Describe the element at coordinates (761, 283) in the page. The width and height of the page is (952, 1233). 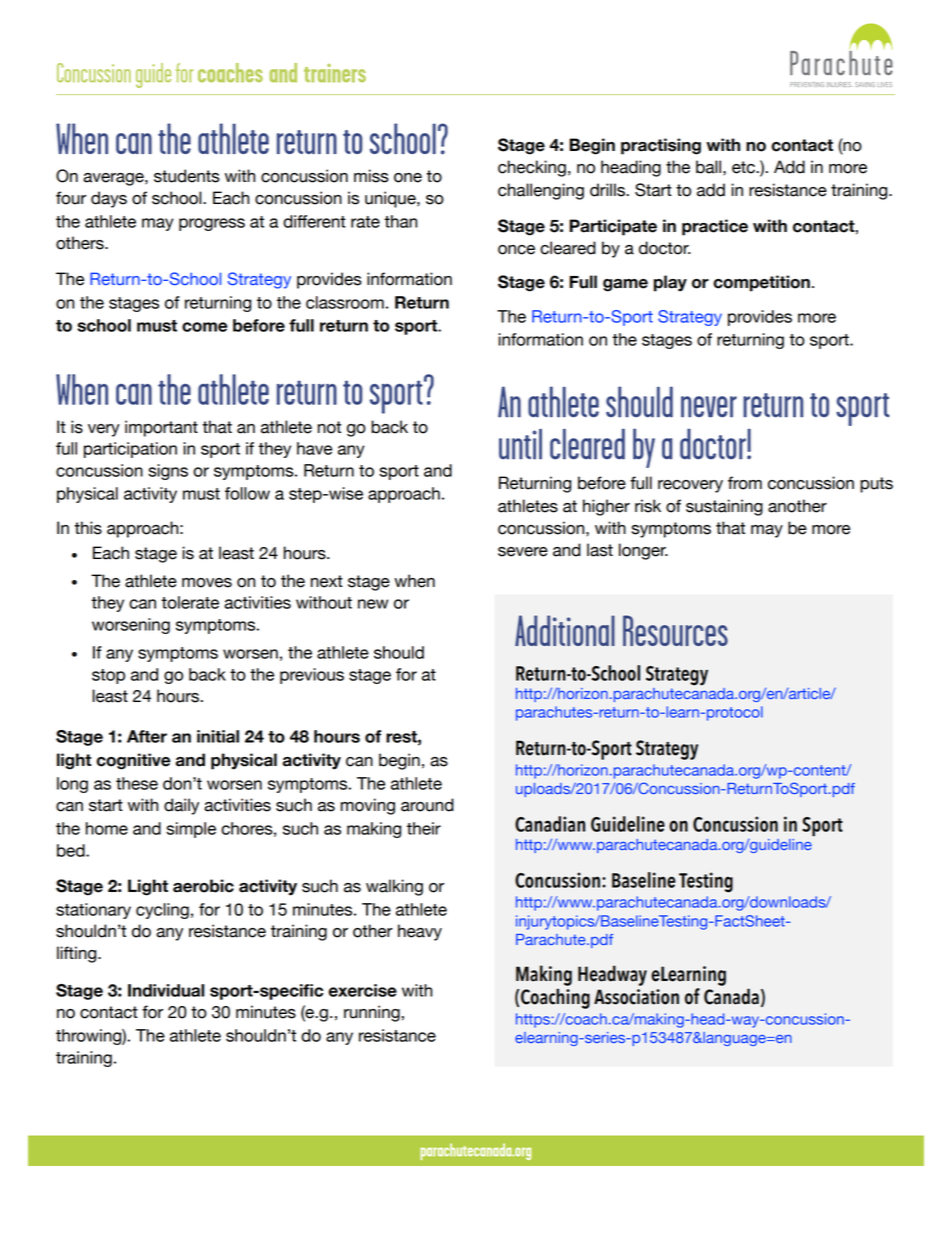
I see `competition` at that location.
